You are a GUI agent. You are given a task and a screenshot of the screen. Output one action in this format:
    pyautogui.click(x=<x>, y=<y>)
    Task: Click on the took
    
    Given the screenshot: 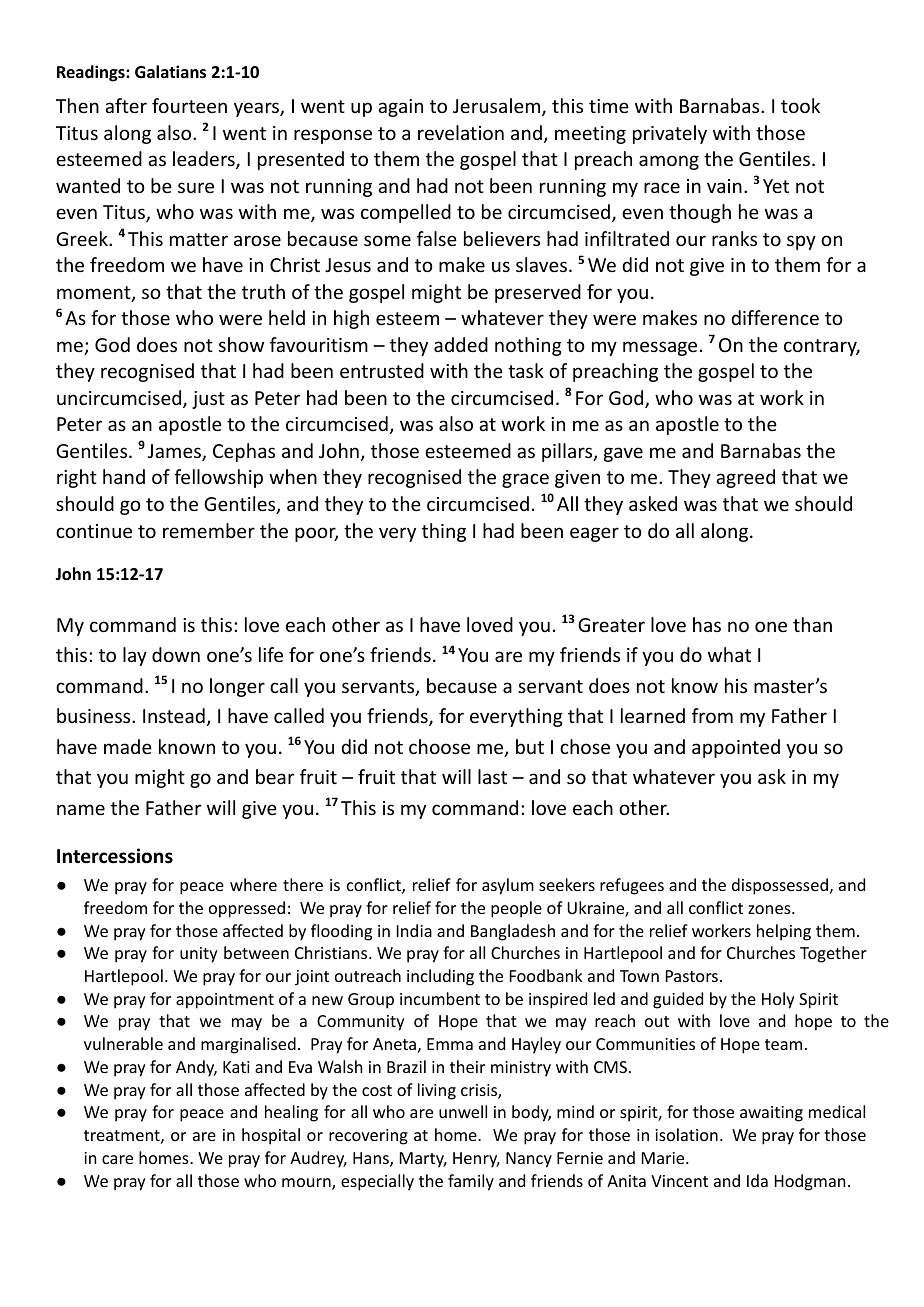 What is the action you would take?
    pyautogui.click(x=800, y=105)
